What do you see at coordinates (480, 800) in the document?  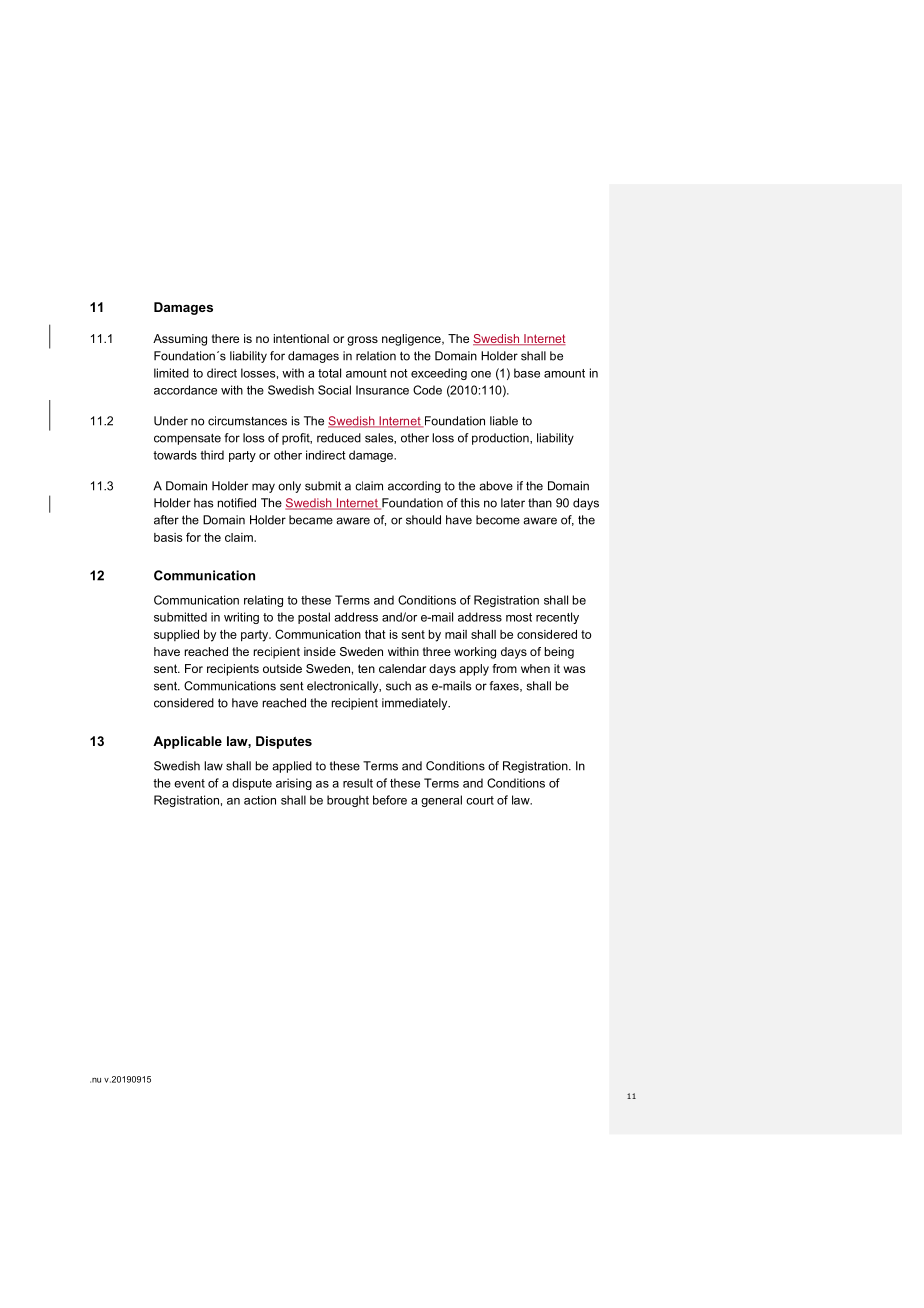 I see `court` at bounding box center [480, 800].
